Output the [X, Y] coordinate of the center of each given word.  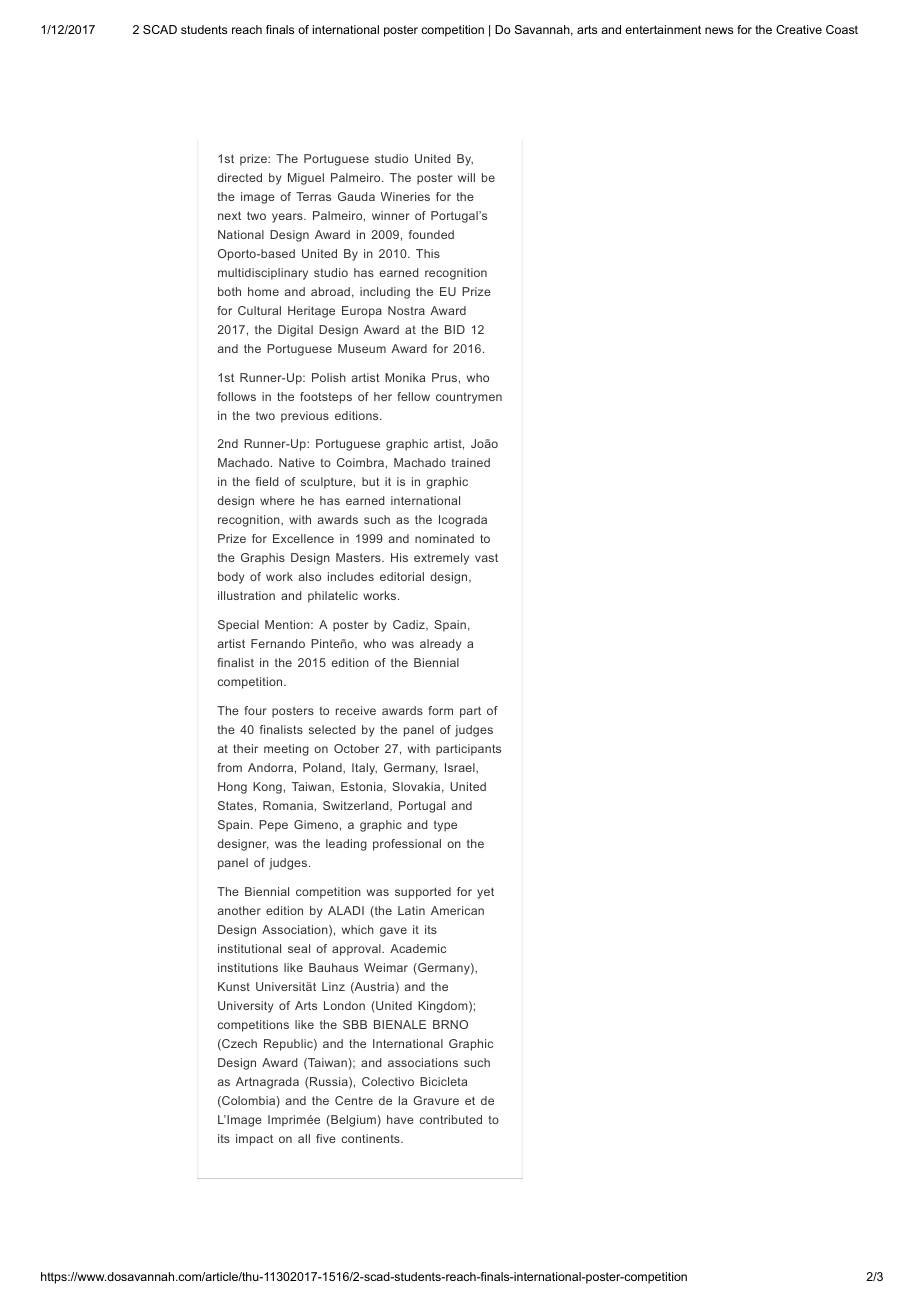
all [304, 1138]
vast [486, 557]
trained [471, 462]
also [309, 576]
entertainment [663, 29]
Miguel [306, 179]
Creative [799, 29]
